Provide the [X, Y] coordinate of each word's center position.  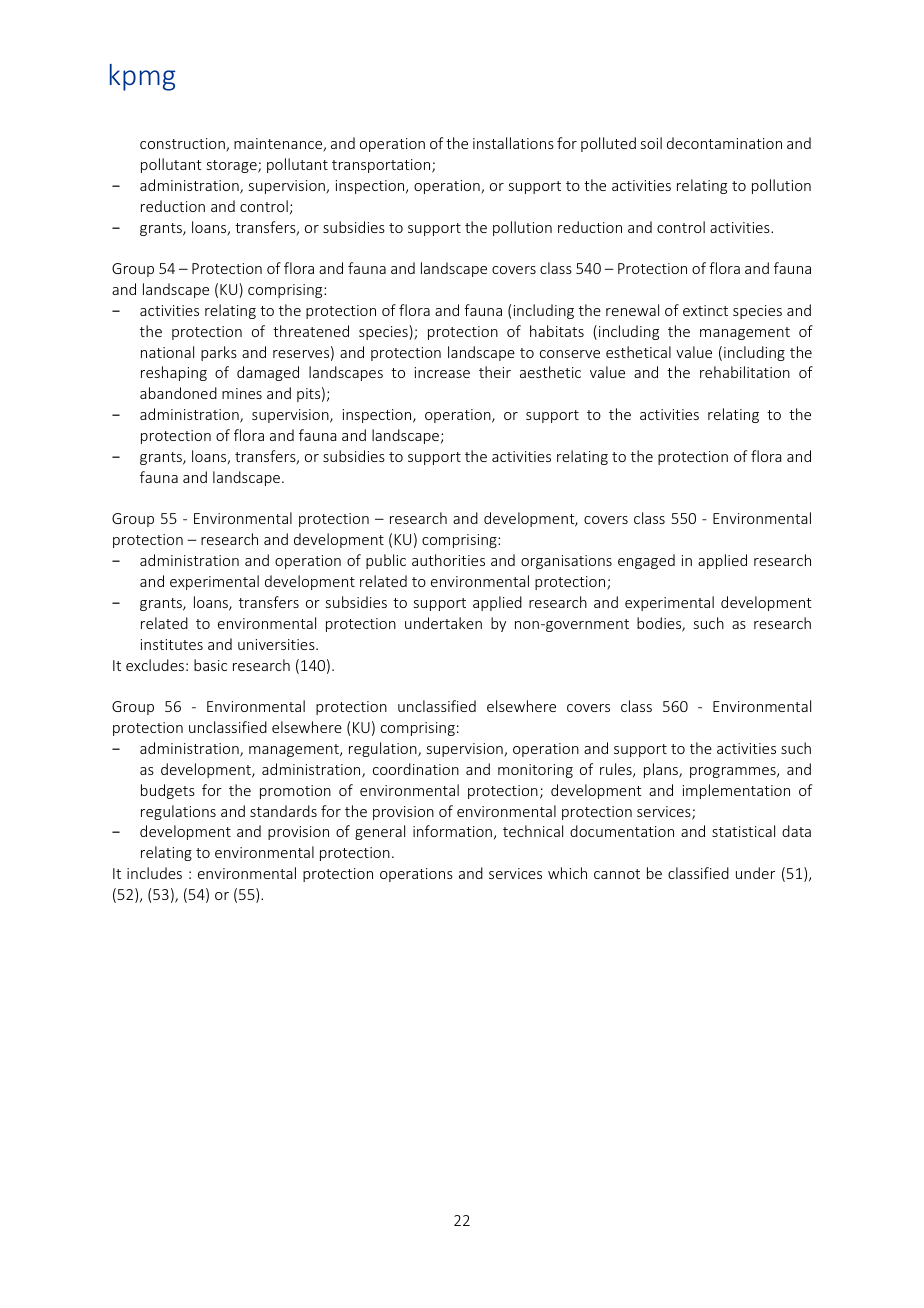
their [495, 372]
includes [154, 873]
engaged [646, 561]
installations [513, 143]
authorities [448, 560]
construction [183, 145]
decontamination [724, 143]
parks [219, 353]
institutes [172, 644]
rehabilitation [745, 372]
